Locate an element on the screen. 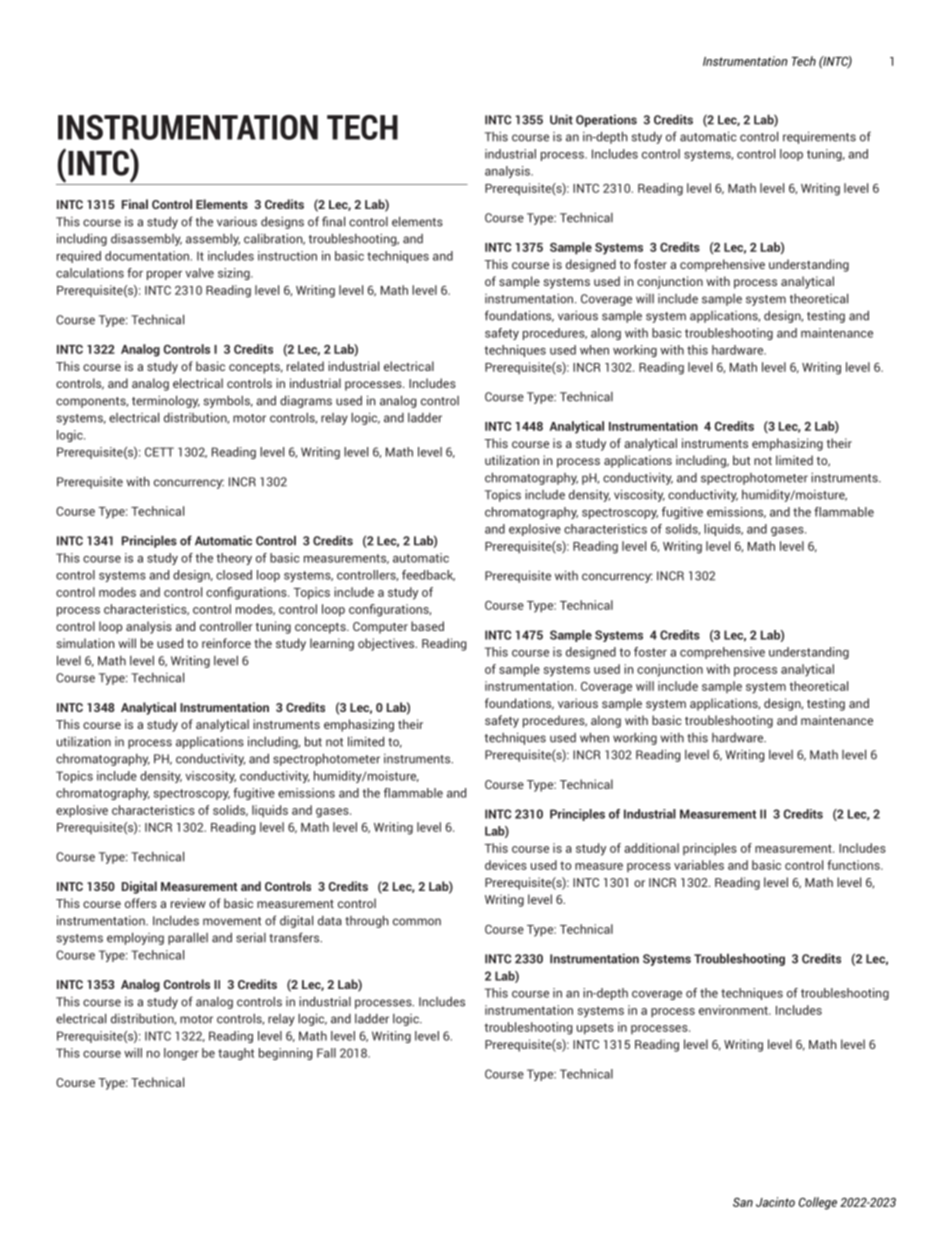  longer is located at coordinates (181, 1054).
